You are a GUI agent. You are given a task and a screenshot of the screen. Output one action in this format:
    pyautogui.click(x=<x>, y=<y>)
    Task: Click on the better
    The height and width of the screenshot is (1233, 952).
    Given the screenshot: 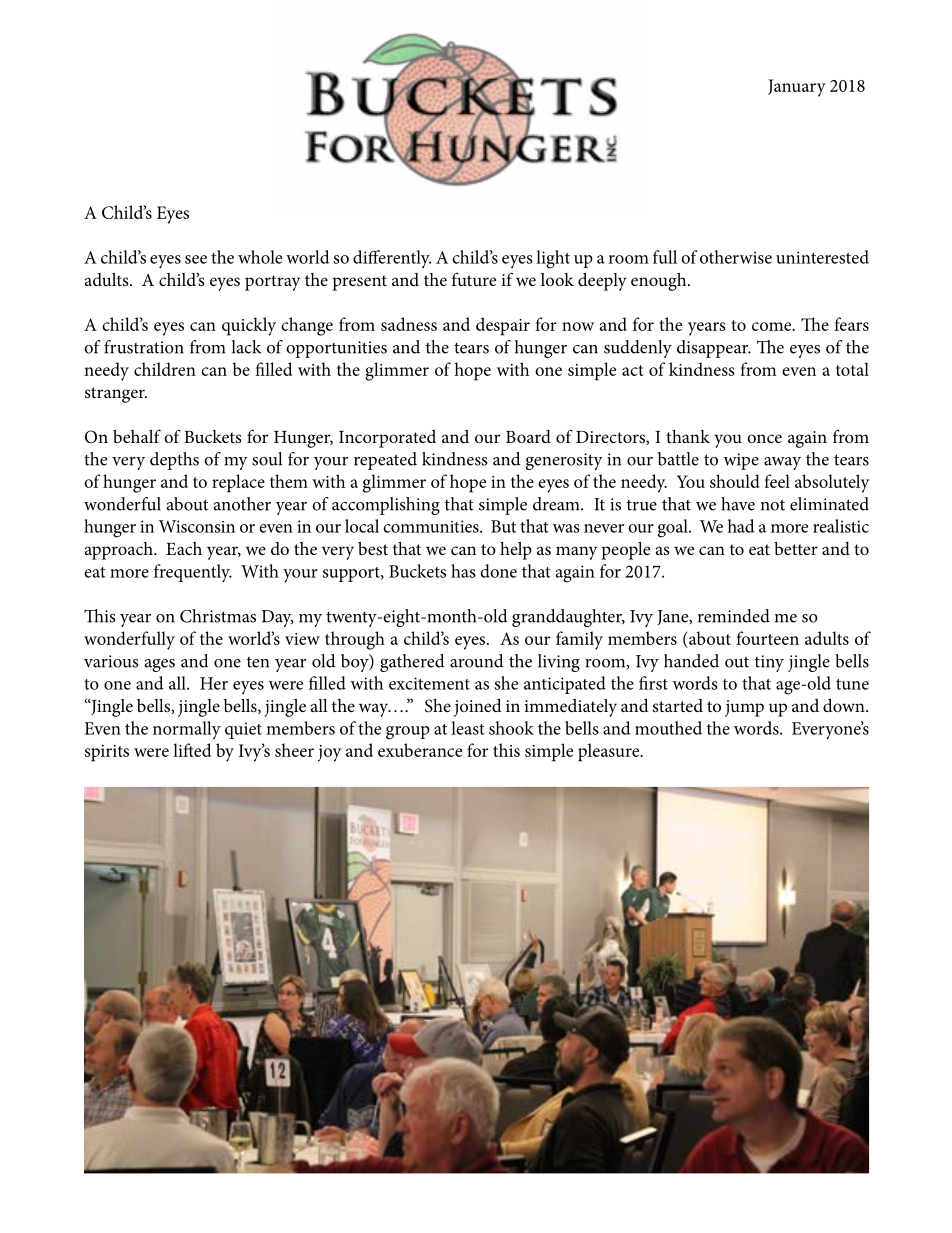 What is the action you would take?
    pyautogui.click(x=796, y=548)
